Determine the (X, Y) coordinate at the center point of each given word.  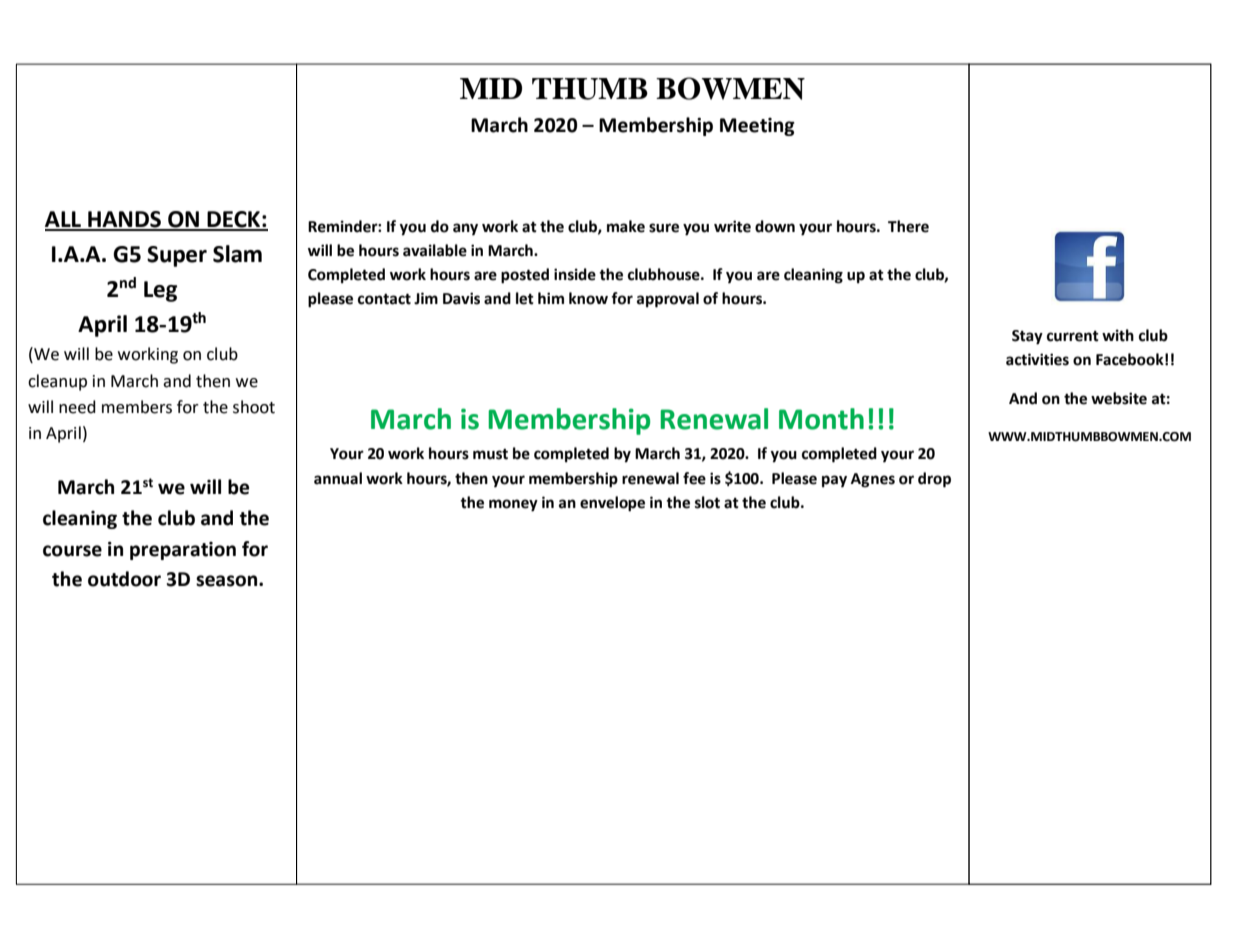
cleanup (57, 382)
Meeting (757, 127)
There (908, 226)
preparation (183, 551)
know (588, 298)
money (513, 505)
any (465, 229)
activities (1037, 359)
